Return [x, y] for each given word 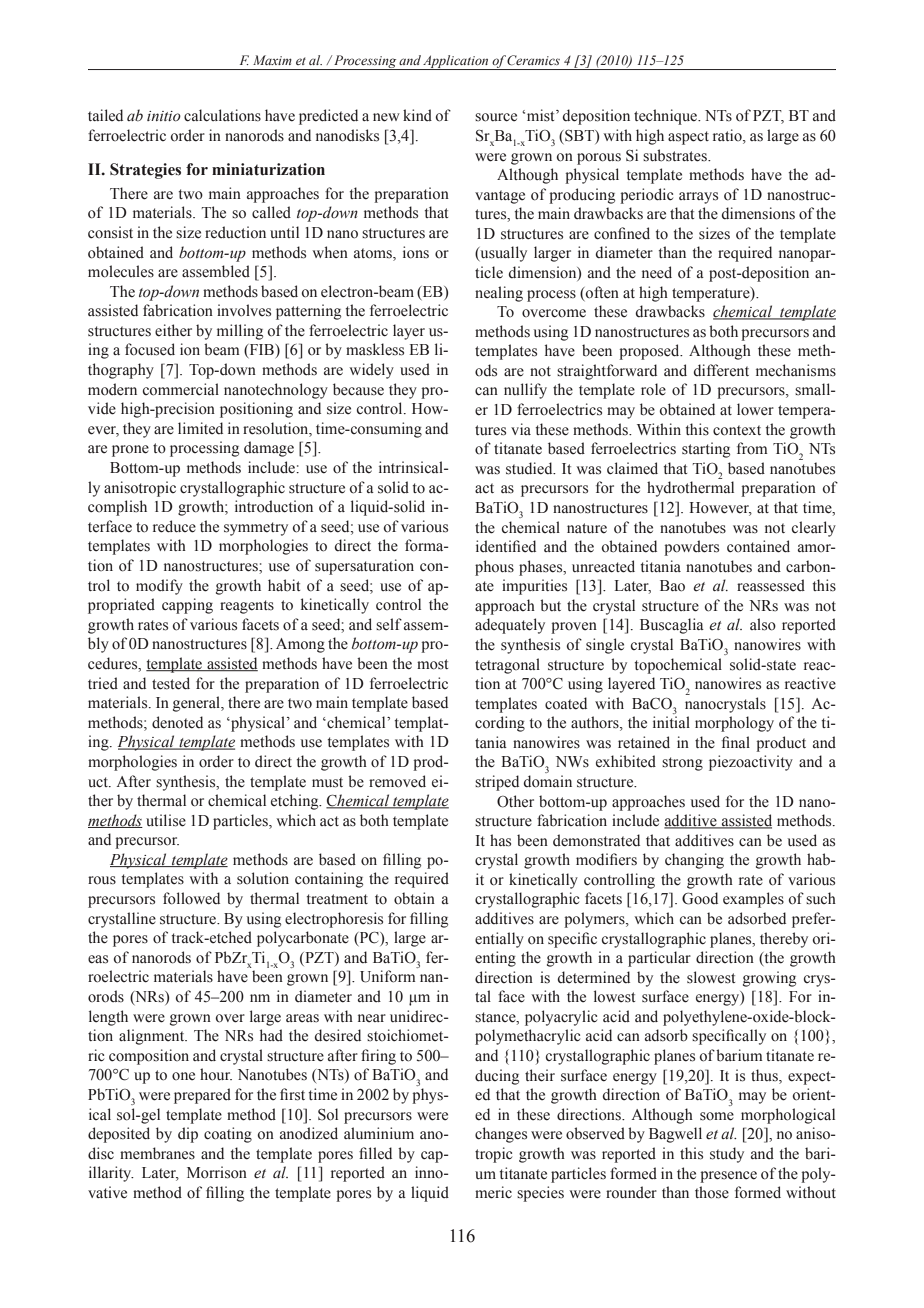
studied [530, 468]
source [496, 117]
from [752, 448]
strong [682, 764]
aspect [688, 138]
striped [497, 783]
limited [200, 428]
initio [164, 116]
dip [188, 1135]
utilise [166, 820]
